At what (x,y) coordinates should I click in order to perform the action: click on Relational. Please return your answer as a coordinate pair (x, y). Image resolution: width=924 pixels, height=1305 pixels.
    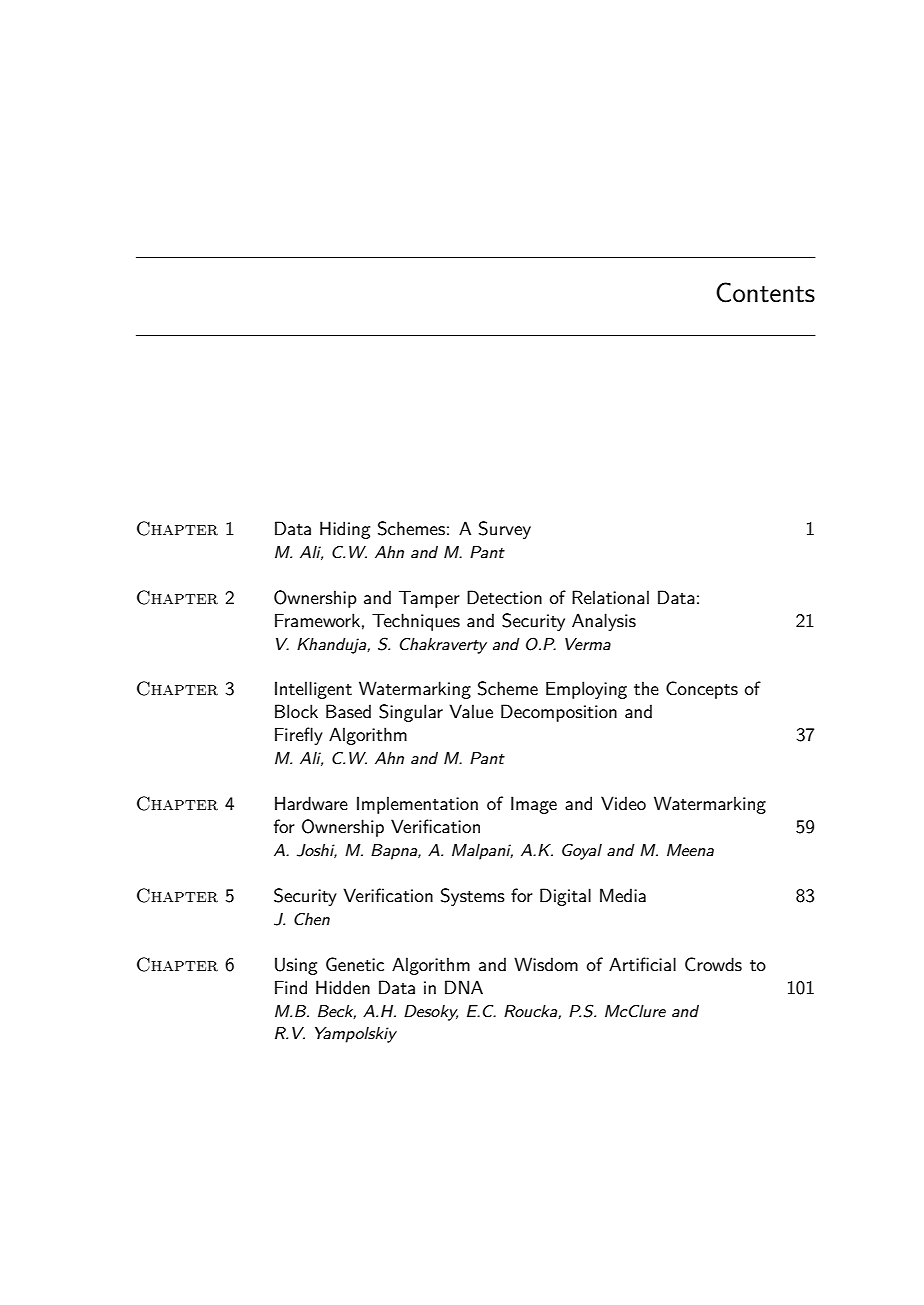
    Looking at the image, I should click on (610, 597).
